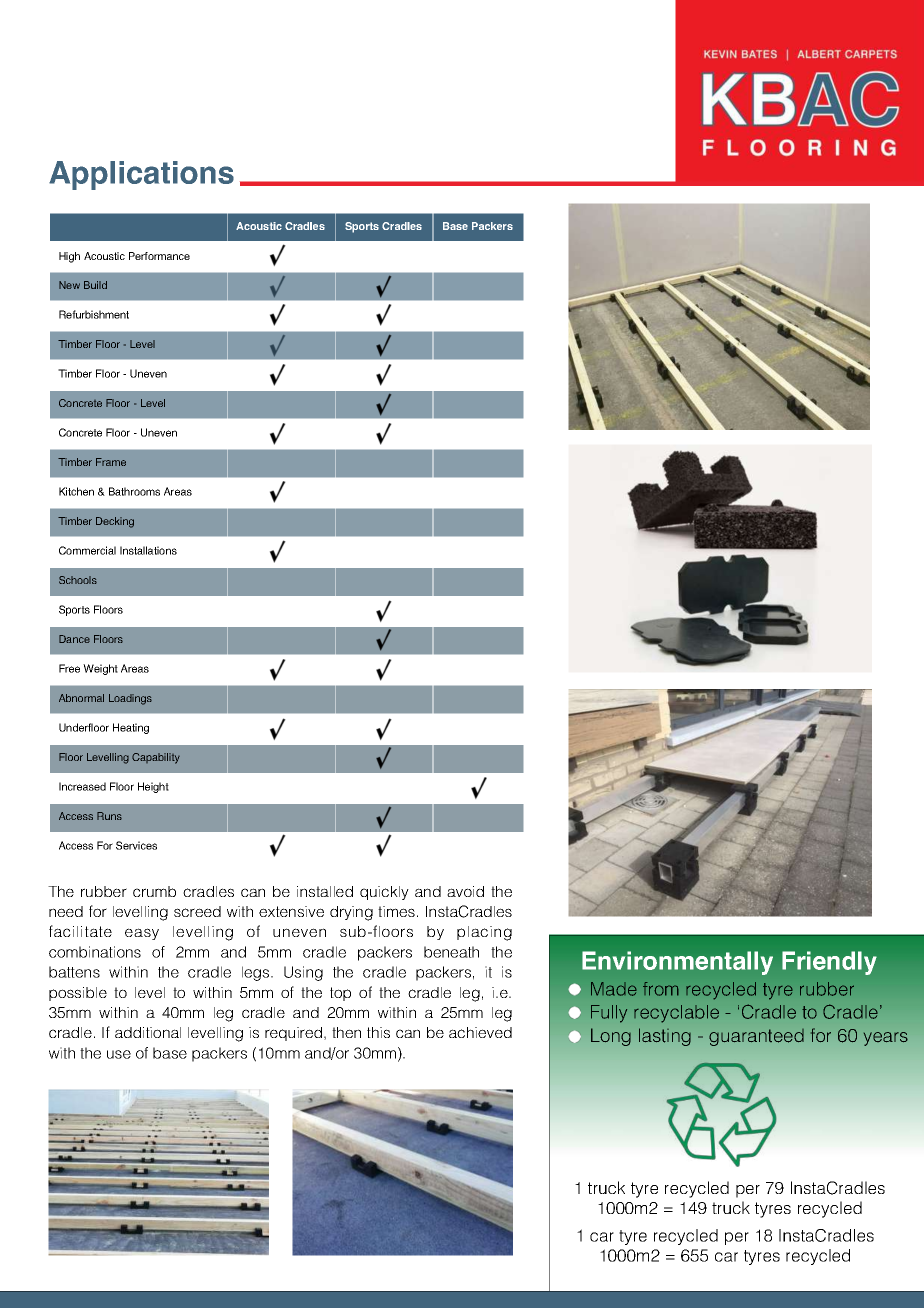 The width and height of the page is (924, 1308). Describe the element at coordinates (130, 699) in the page. I see `Loadings` at that location.
